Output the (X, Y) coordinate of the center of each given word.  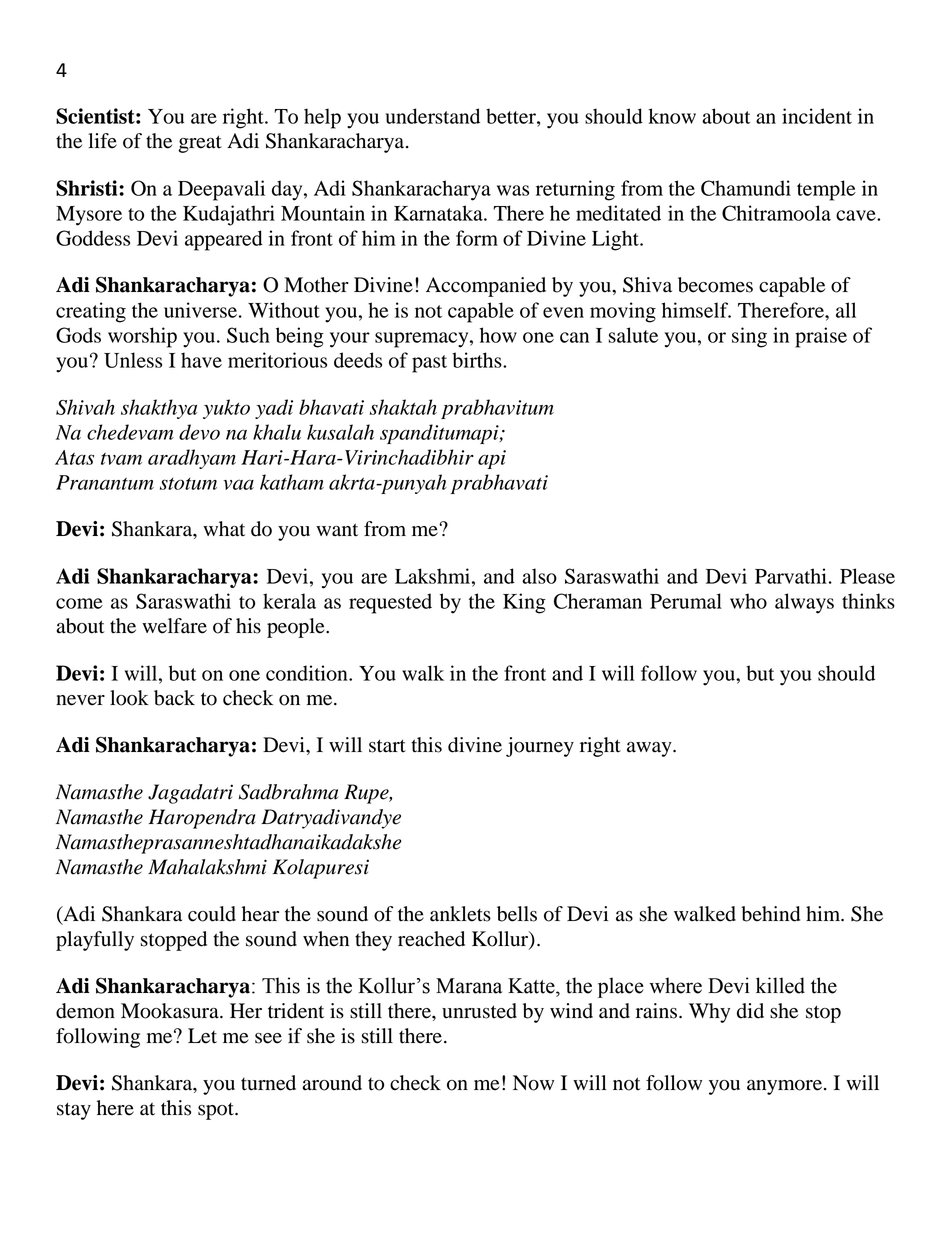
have (201, 360)
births (478, 360)
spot (217, 1111)
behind (770, 914)
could (212, 914)
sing (749, 337)
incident (817, 116)
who (748, 601)
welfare (174, 626)
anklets (460, 914)
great (200, 144)
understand (432, 116)
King (524, 603)
